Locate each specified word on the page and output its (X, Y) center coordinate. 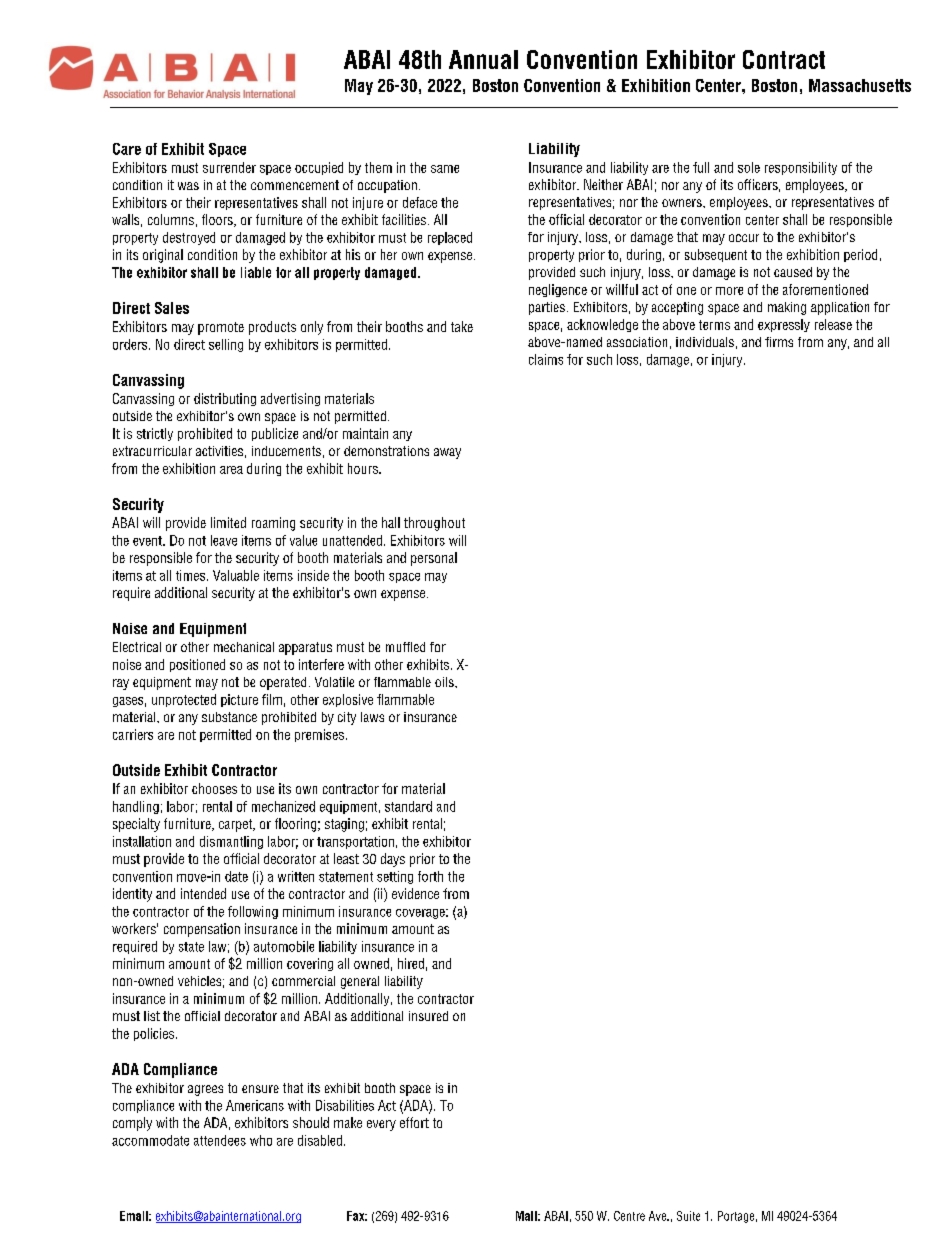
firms (779, 342)
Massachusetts (860, 85)
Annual (483, 59)
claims (546, 359)
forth (430, 876)
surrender (229, 167)
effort (414, 1122)
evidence (415, 893)
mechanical (244, 647)
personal (434, 559)
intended (203, 893)
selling (226, 345)
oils (445, 682)
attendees (220, 1140)
